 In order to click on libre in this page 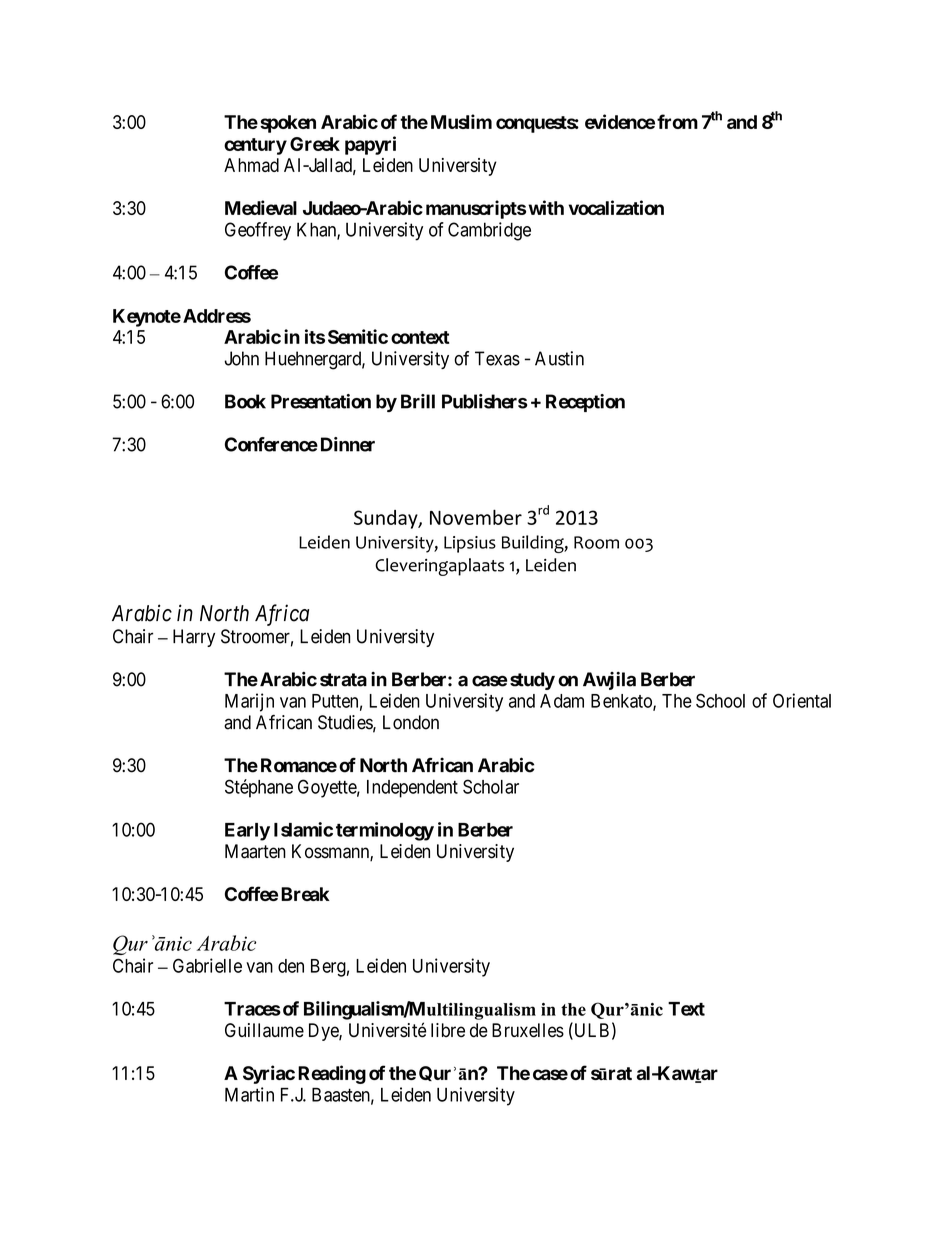, I will do `click(448, 1030)`.
